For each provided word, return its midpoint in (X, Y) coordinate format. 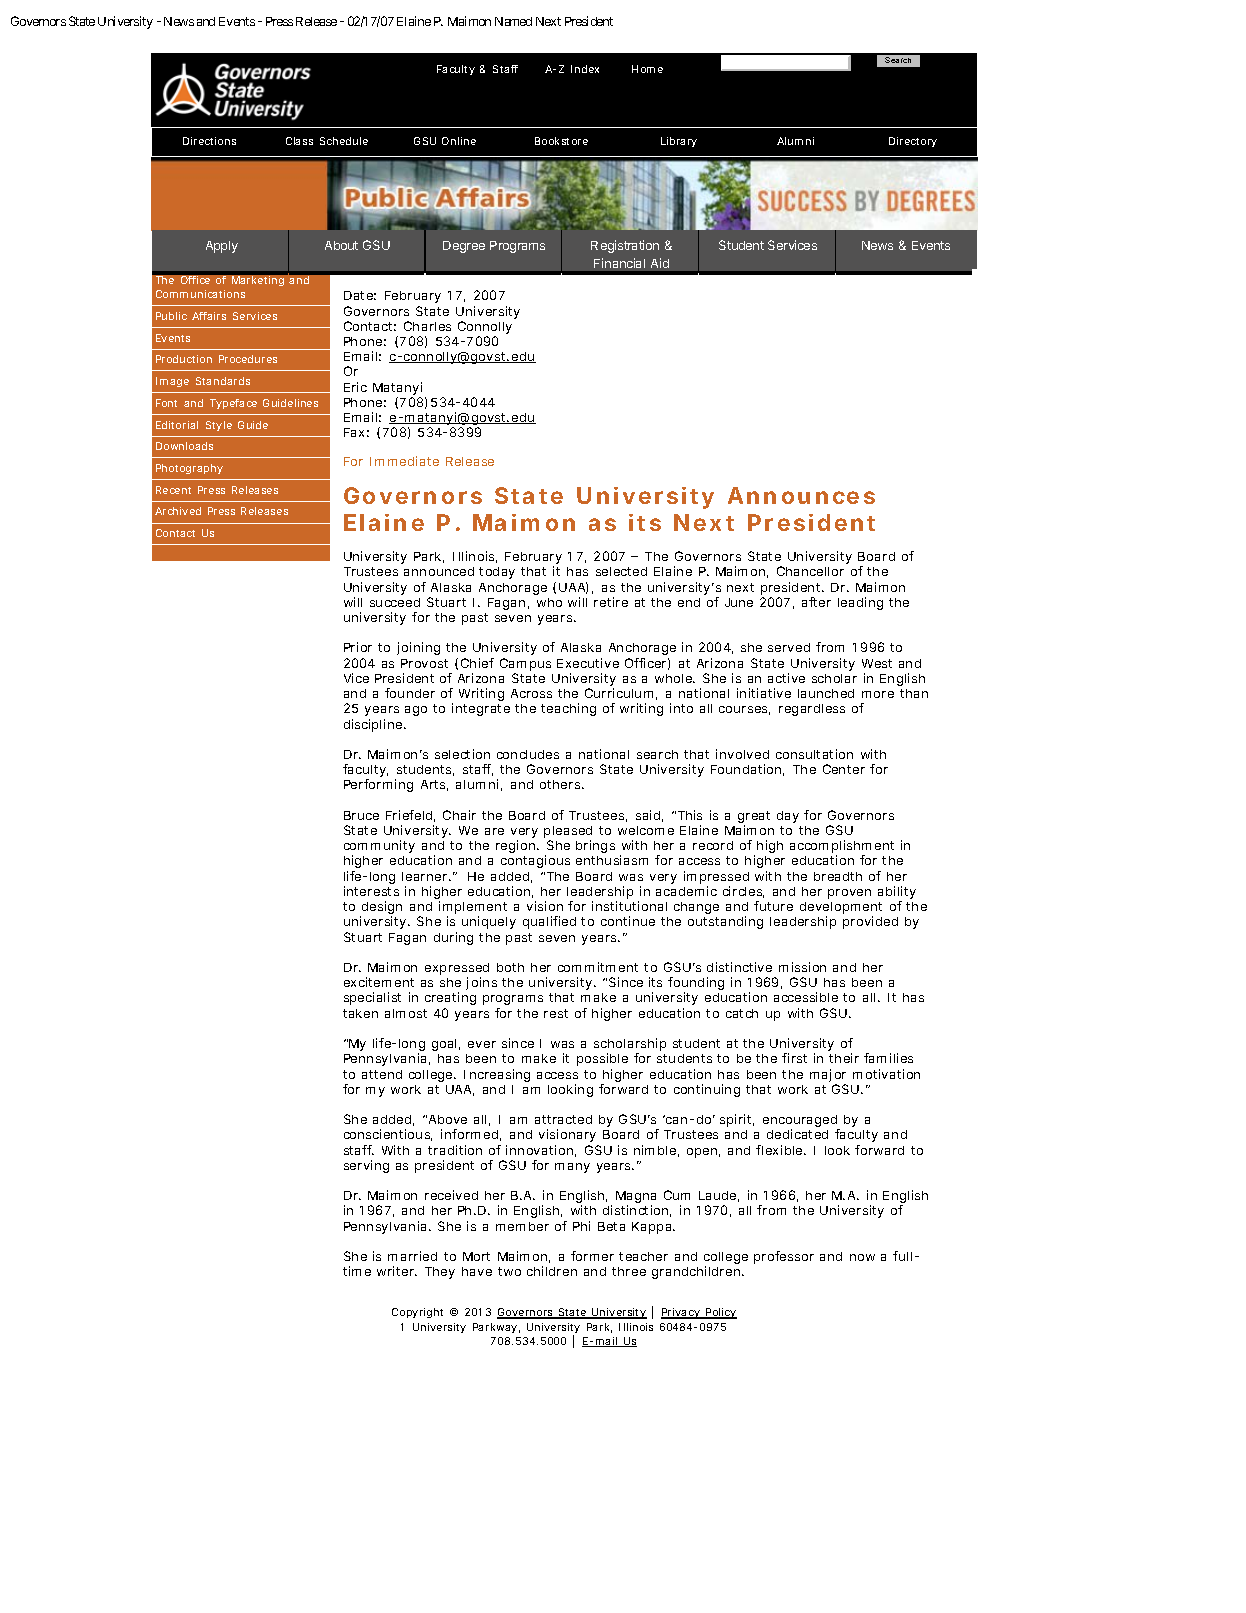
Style (219, 426)
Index (585, 69)
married (412, 1256)
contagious (535, 861)
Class (299, 141)
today (497, 573)
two (509, 1271)
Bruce (361, 815)
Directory (913, 142)
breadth (838, 876)
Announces (801, 495)
